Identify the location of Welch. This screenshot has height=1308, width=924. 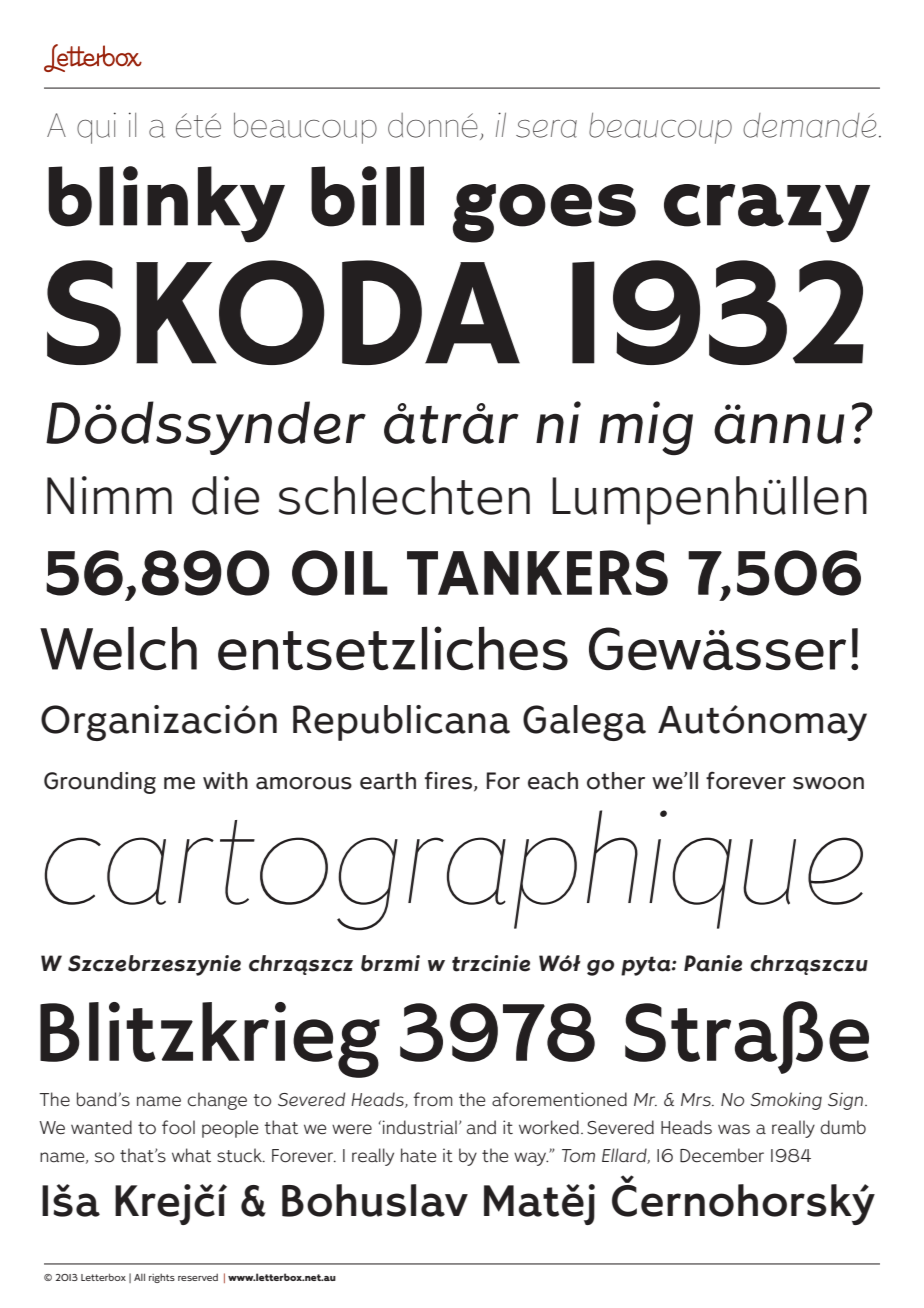
(118, 648).
